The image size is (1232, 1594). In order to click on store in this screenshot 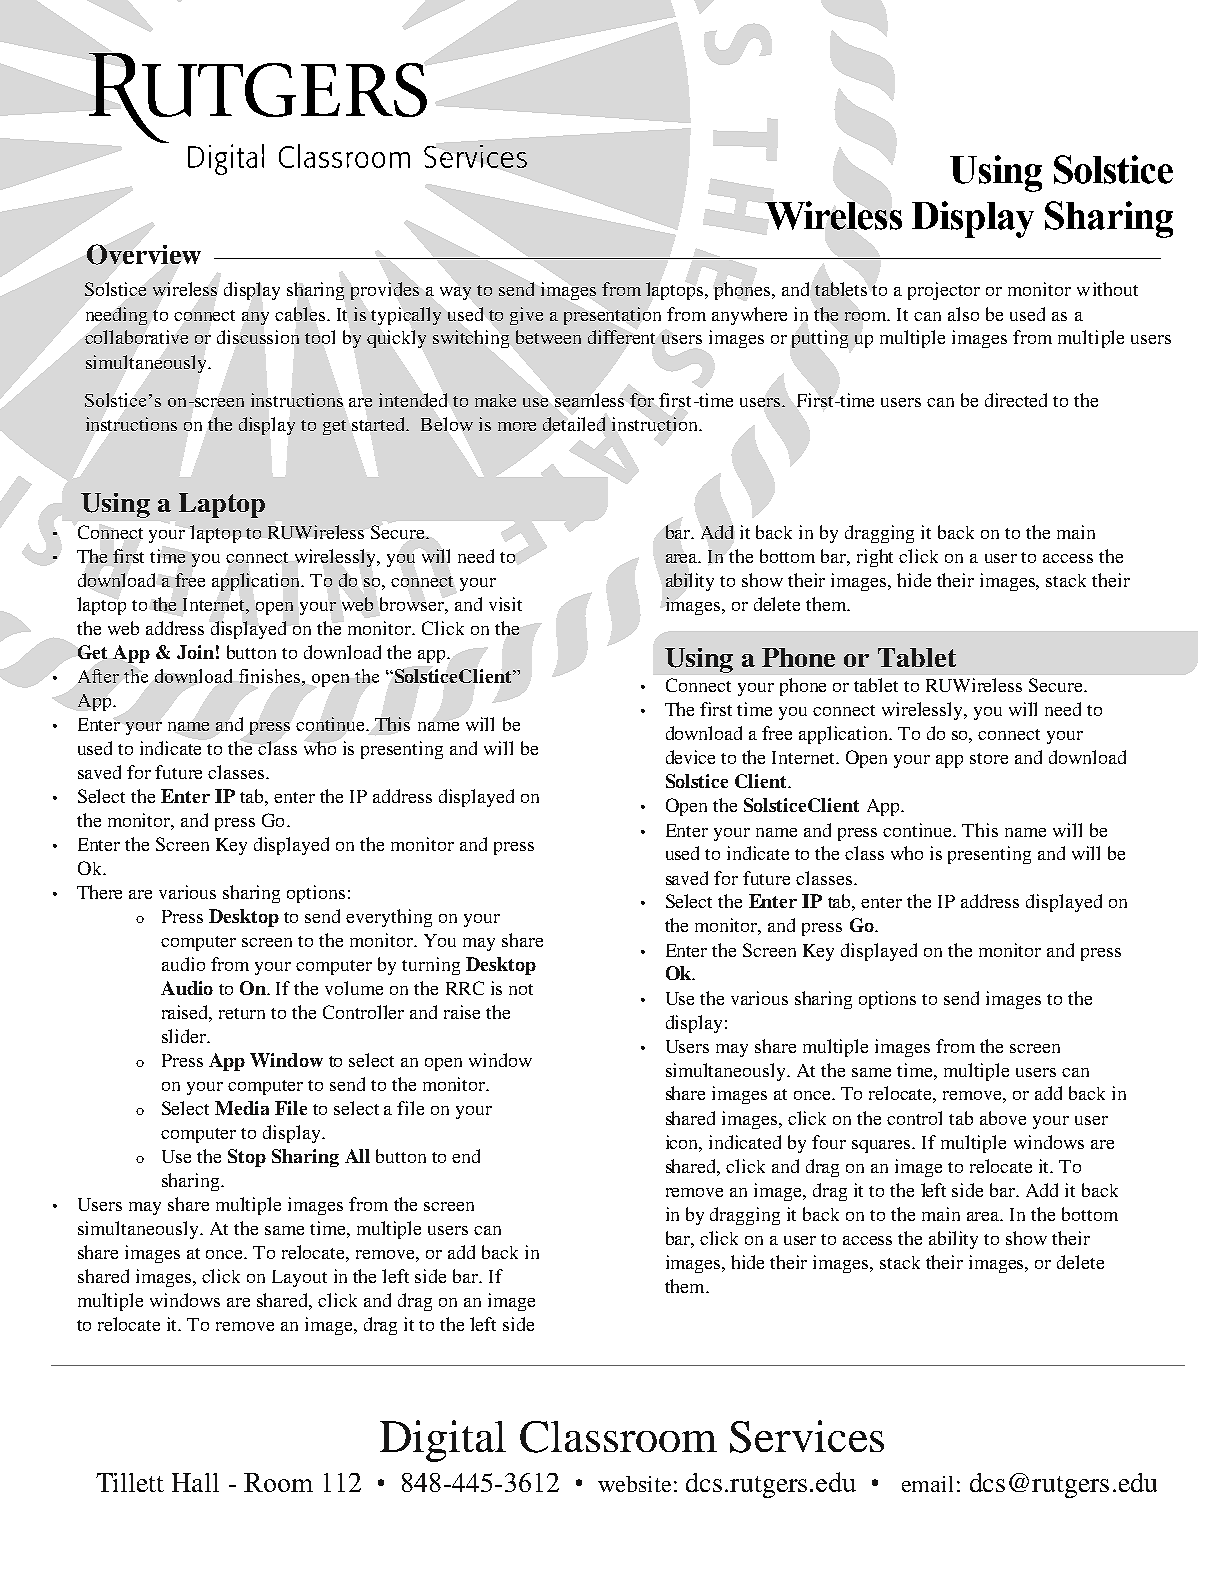, I will do `click(989, 758)`.
